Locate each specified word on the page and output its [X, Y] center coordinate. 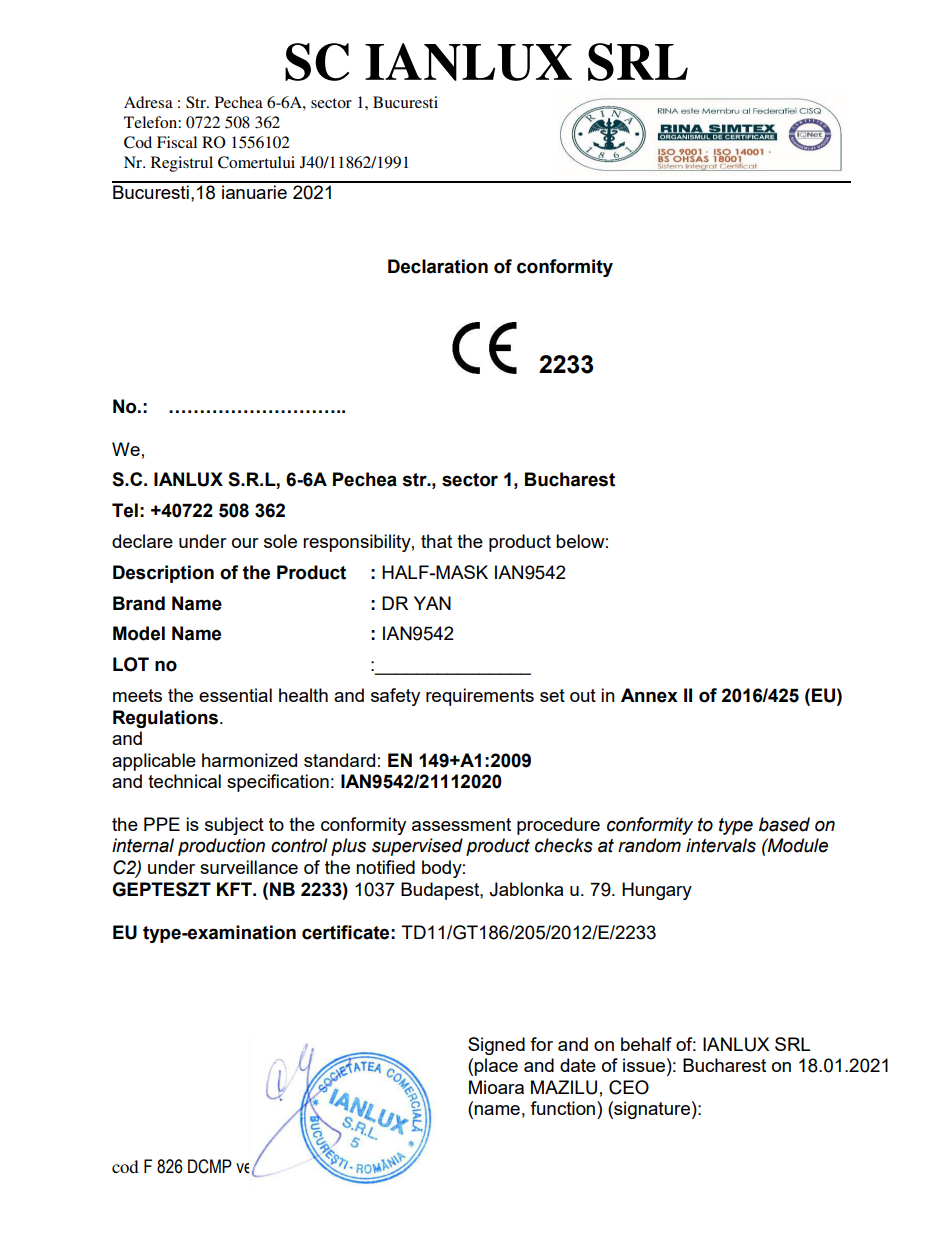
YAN [432, 603]
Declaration [438, 266]
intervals [721, 845]
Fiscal [177, 142]
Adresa [148, 102]
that [436, 541]
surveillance [249, 867]
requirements [480, 697]
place [496, 1067]
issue [644, 1065]
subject [234, 826]
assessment [461, 824]
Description [163, 574]
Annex [649, 695]
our [245, 543]
